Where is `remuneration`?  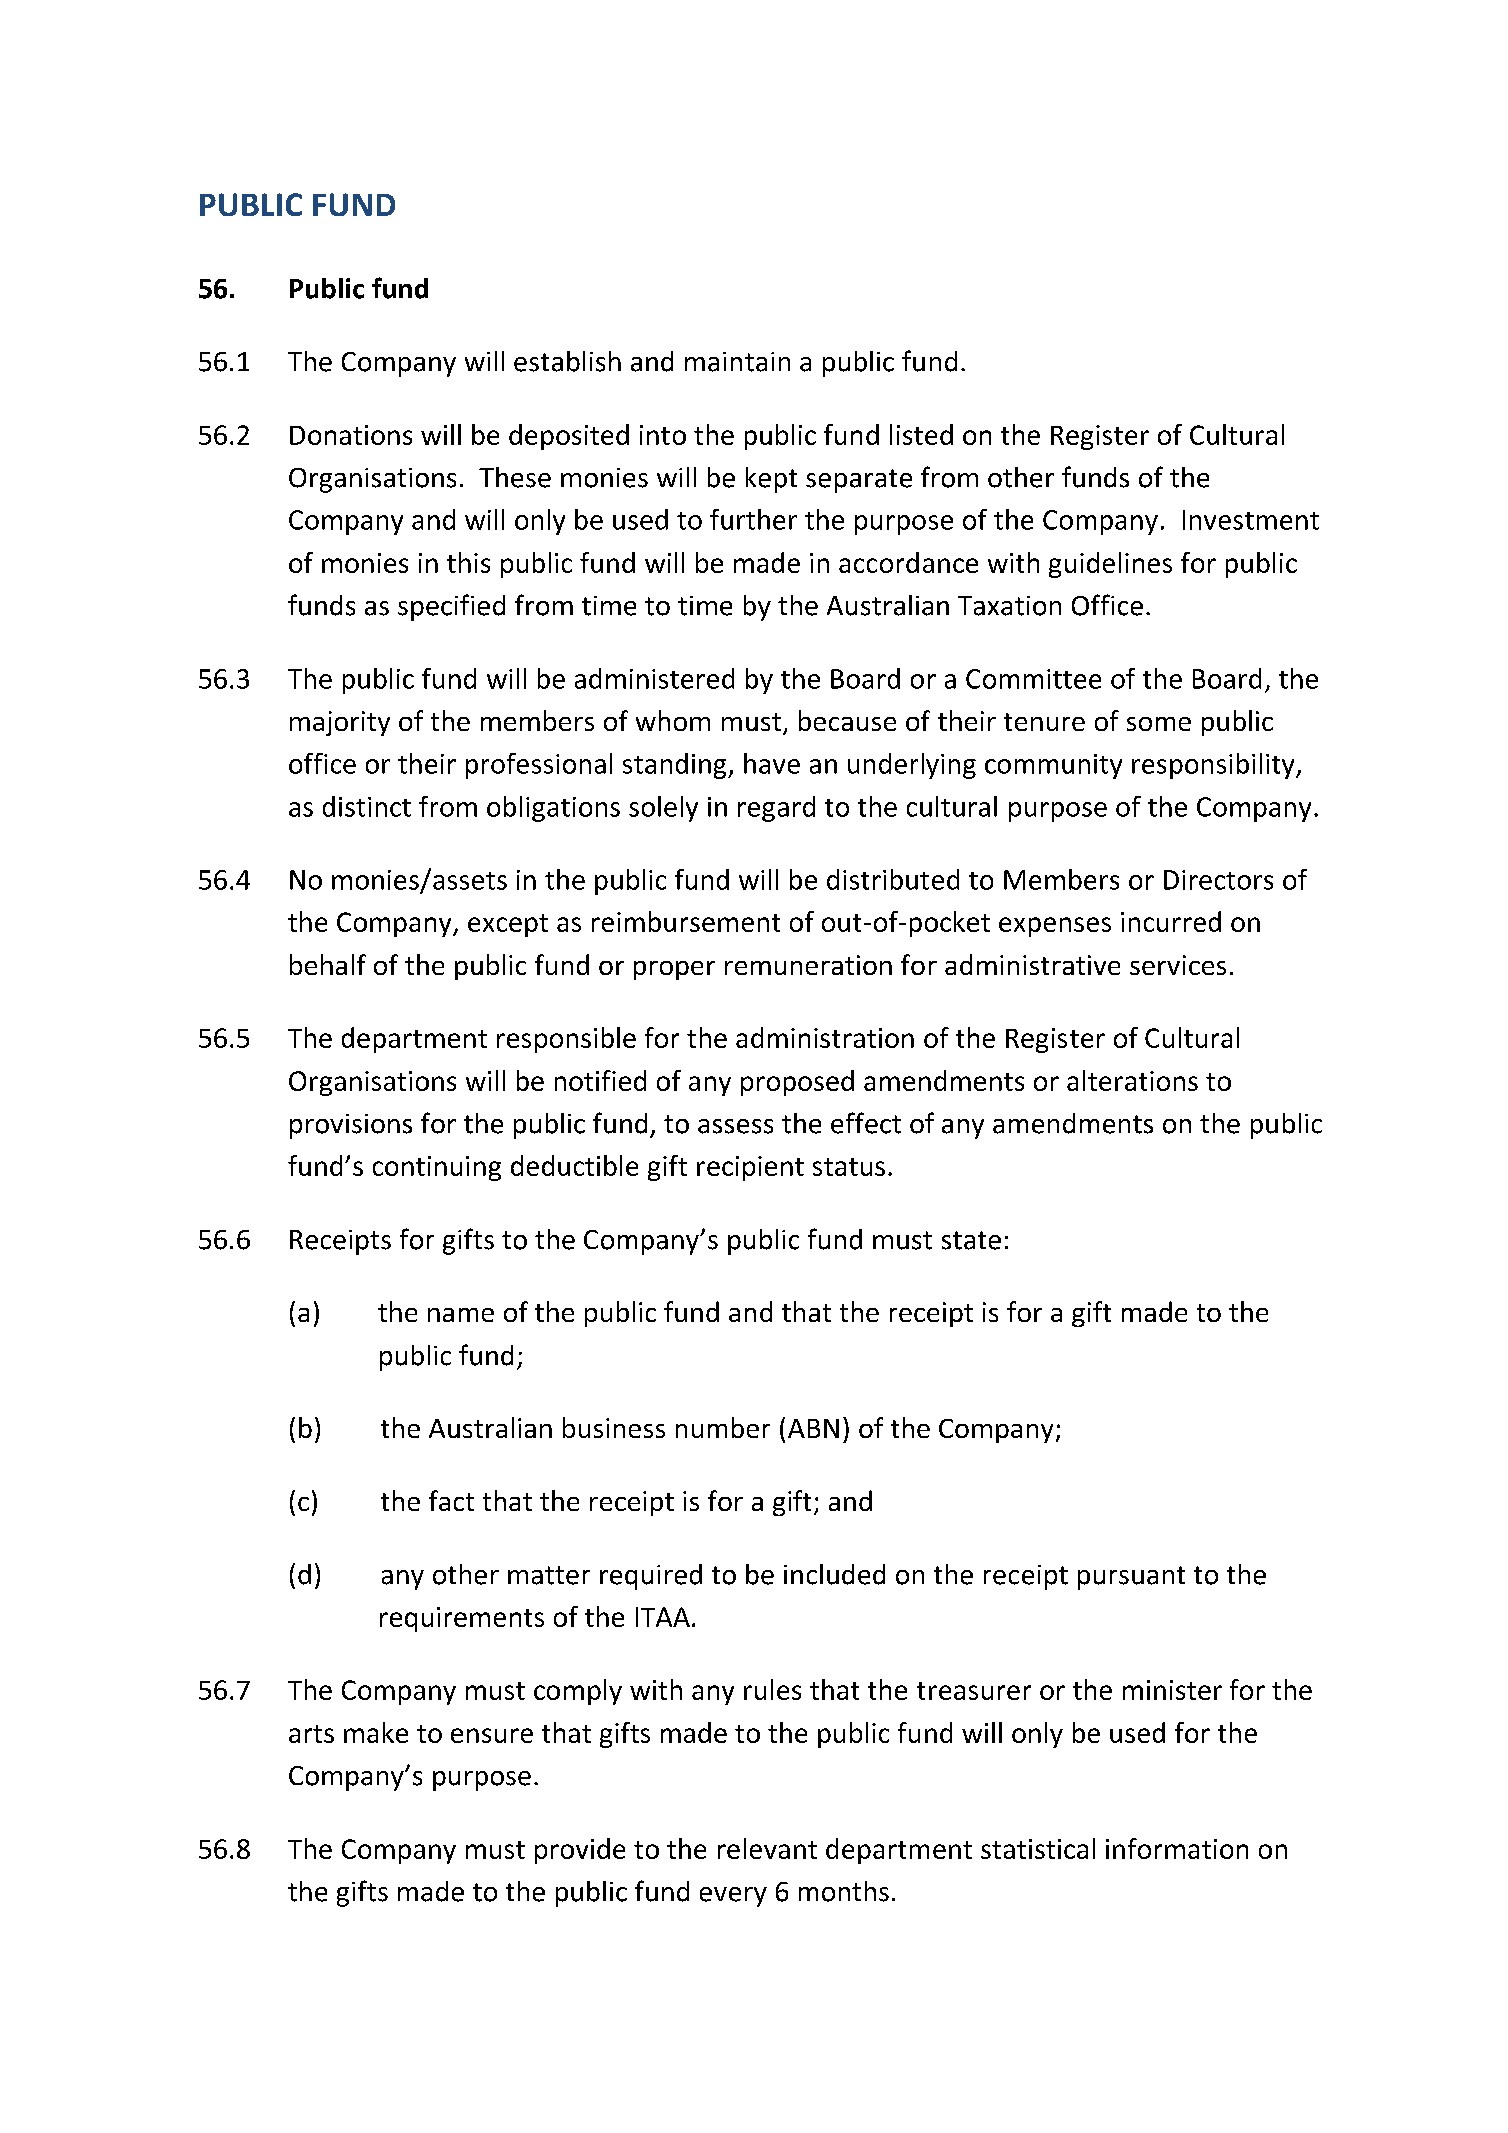
remuneration is located at coordinates (808, 965).
